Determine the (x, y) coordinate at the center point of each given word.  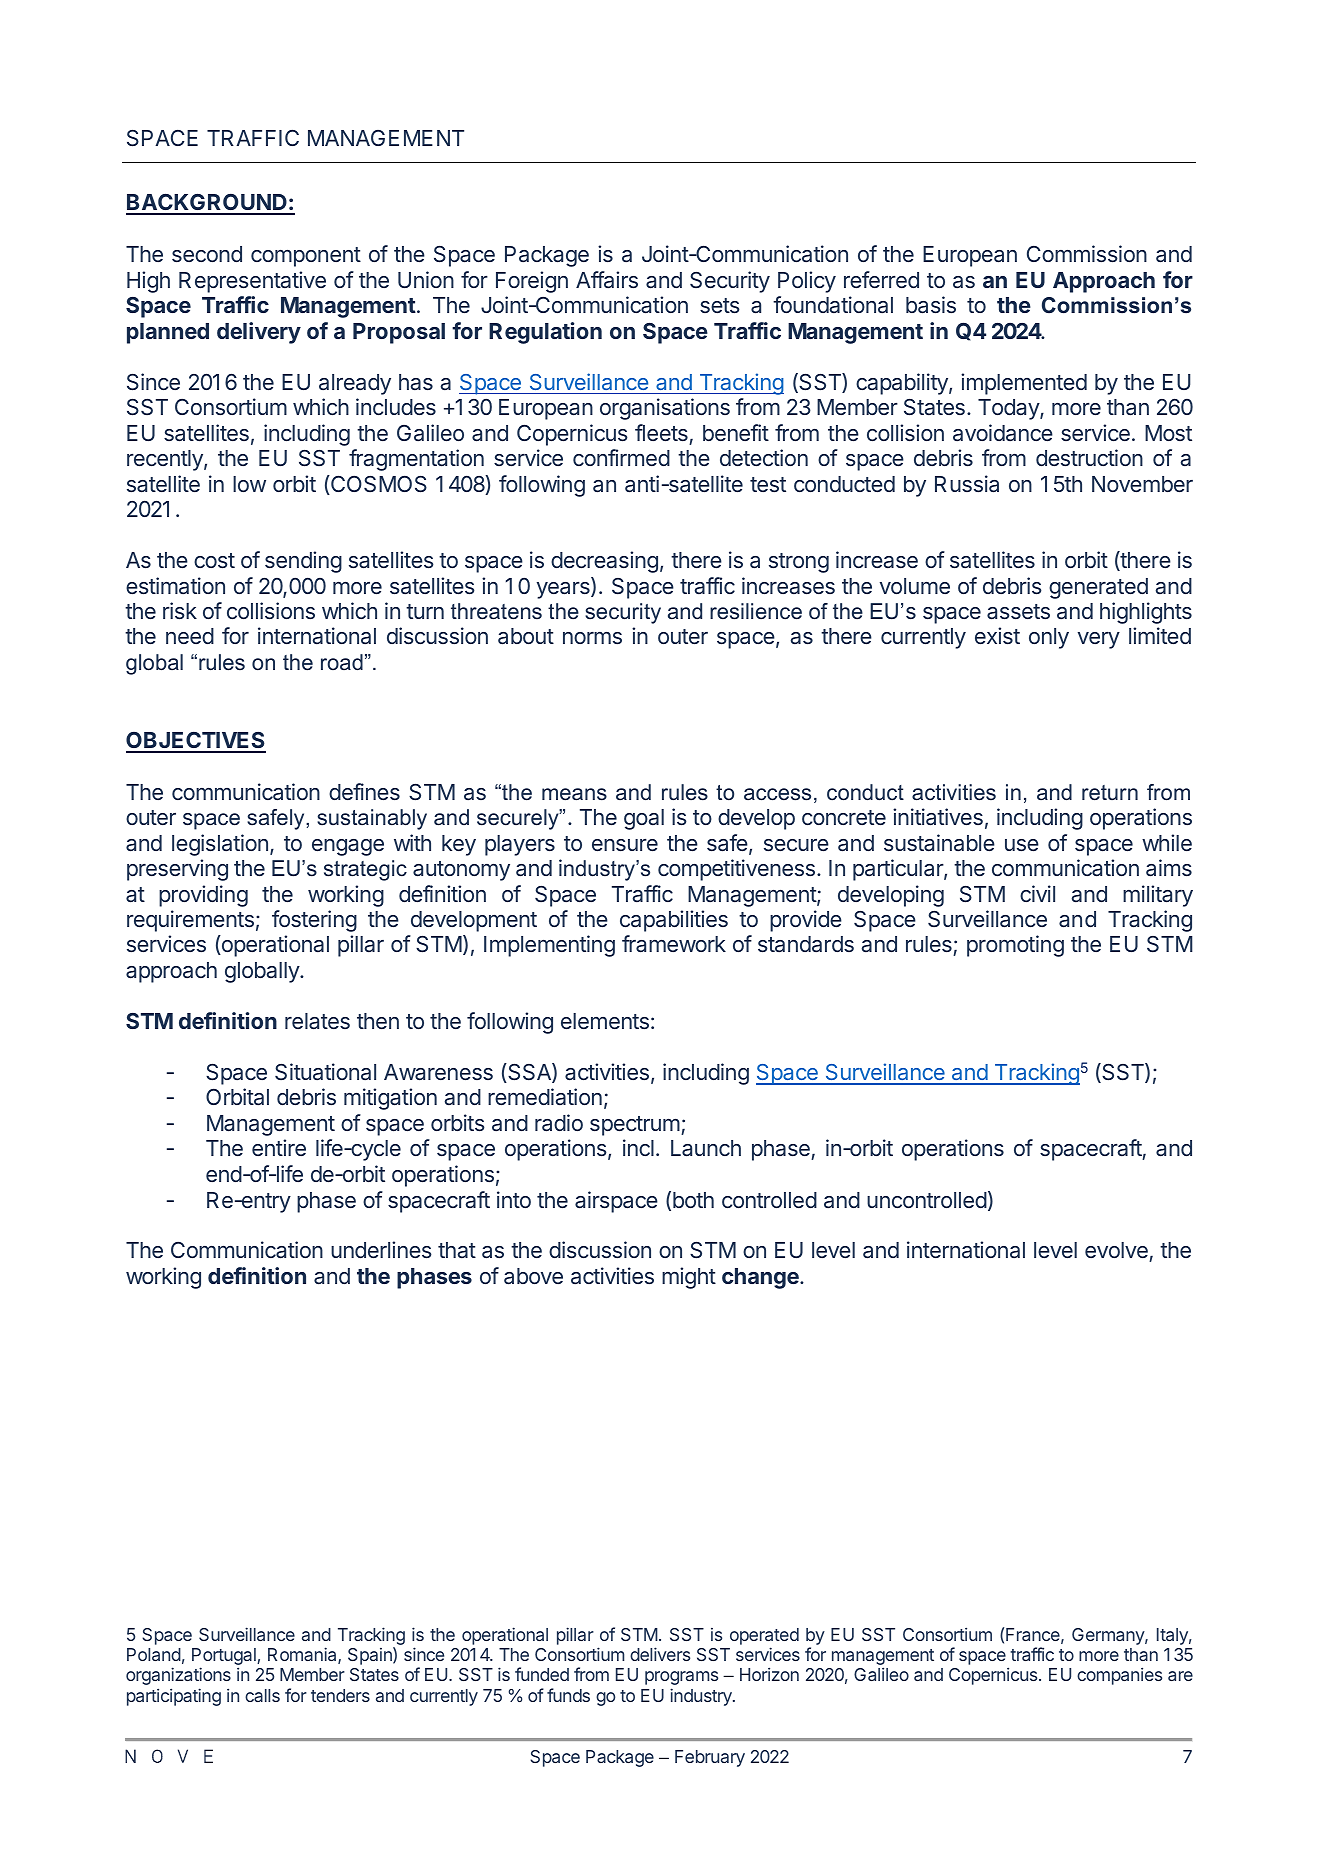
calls (262, 1695)
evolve (1117, 1252)
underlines (381, 1250)
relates (317, 1021)
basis (931, 305)
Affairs (607, 279)
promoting (1015, 946)
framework (674, 944)
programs (681, 1678)
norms (592, 638)
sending (303, 562)
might (689, 1278)
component (306, 257)
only (1049, 638)
